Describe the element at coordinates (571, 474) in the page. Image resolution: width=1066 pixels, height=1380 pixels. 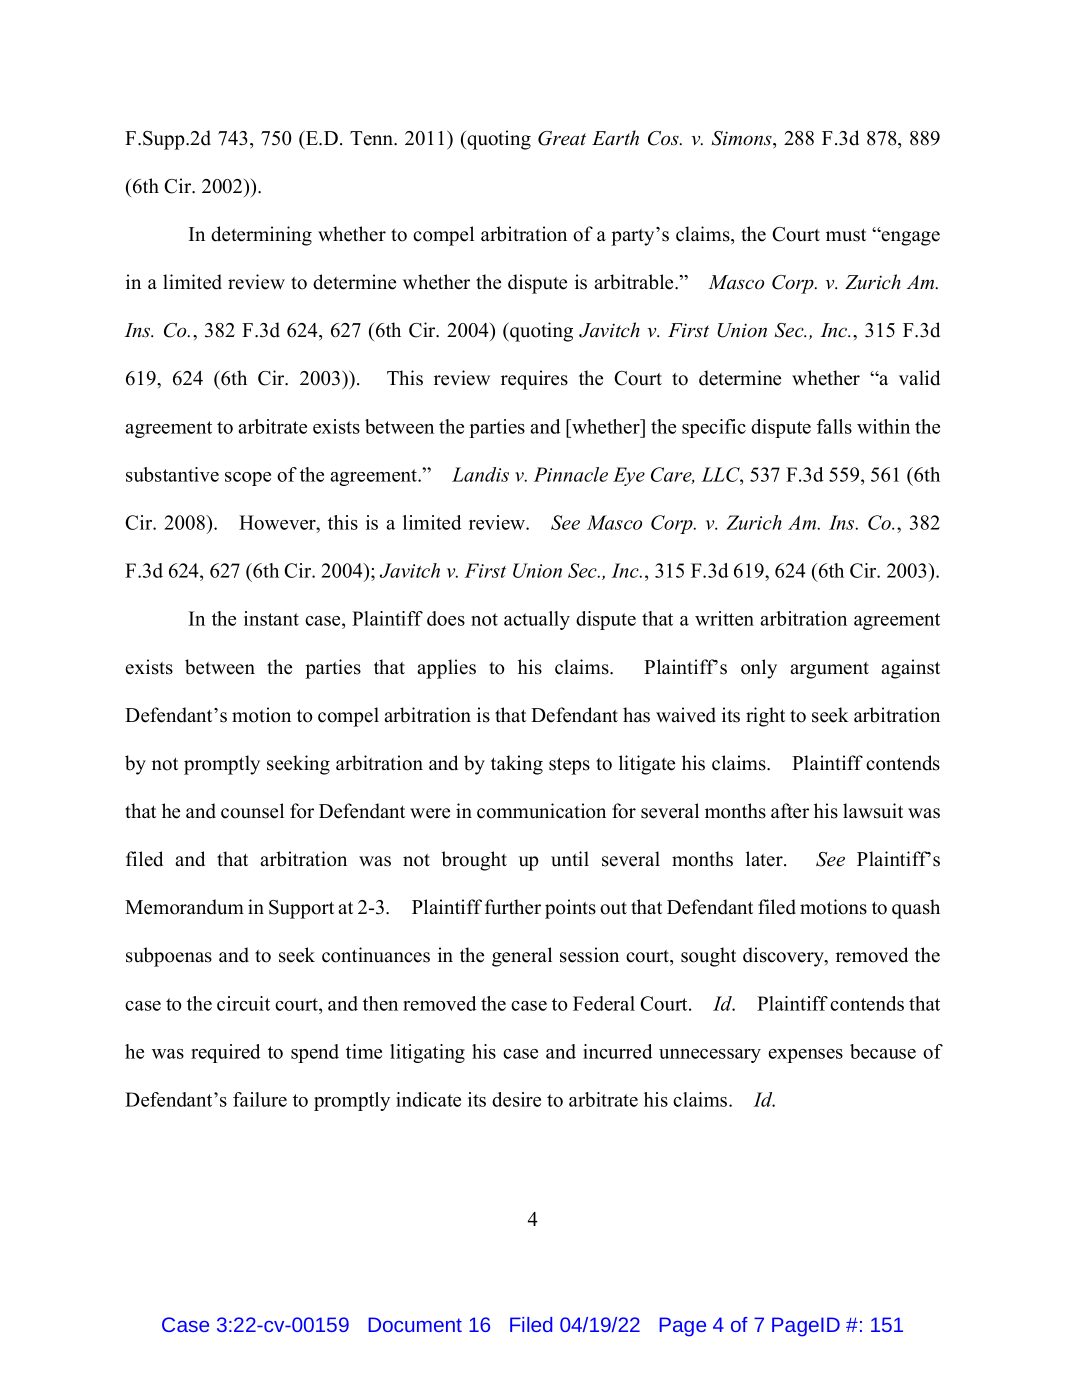
I see `Pinnacle` at that location.
